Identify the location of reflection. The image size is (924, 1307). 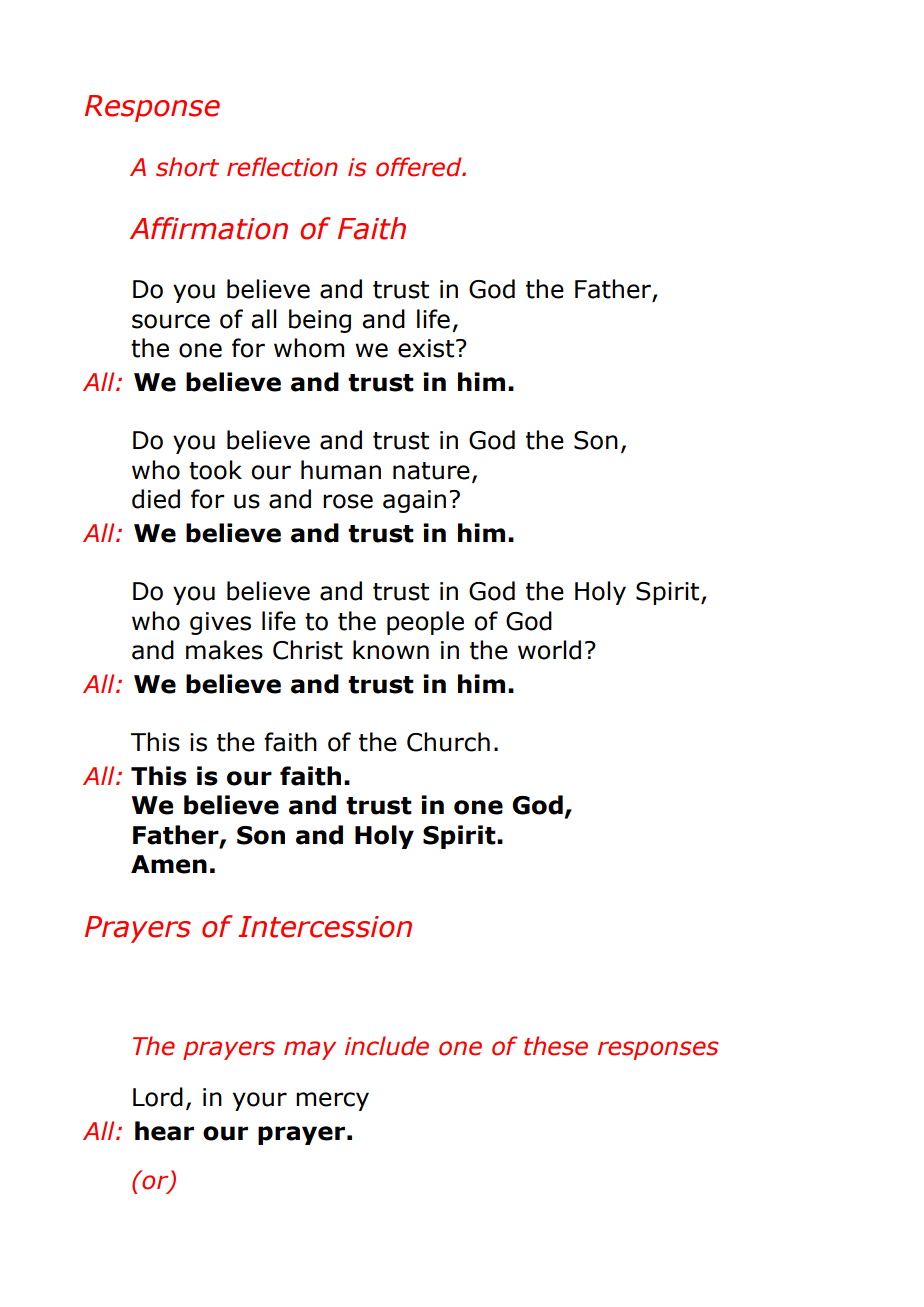
(282, 167).
